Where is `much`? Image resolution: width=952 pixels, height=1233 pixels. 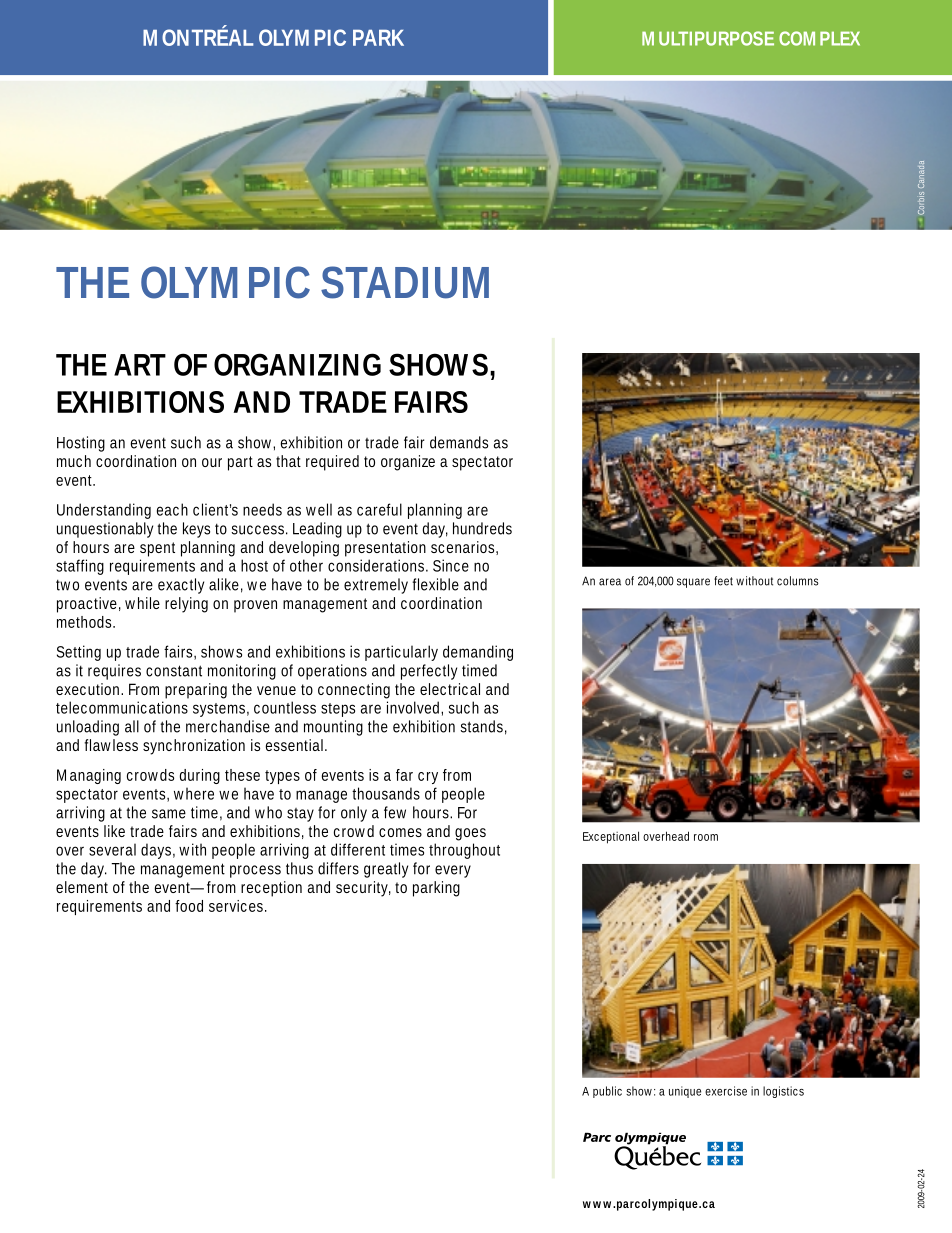
much is located at coordinates (74, 461).
